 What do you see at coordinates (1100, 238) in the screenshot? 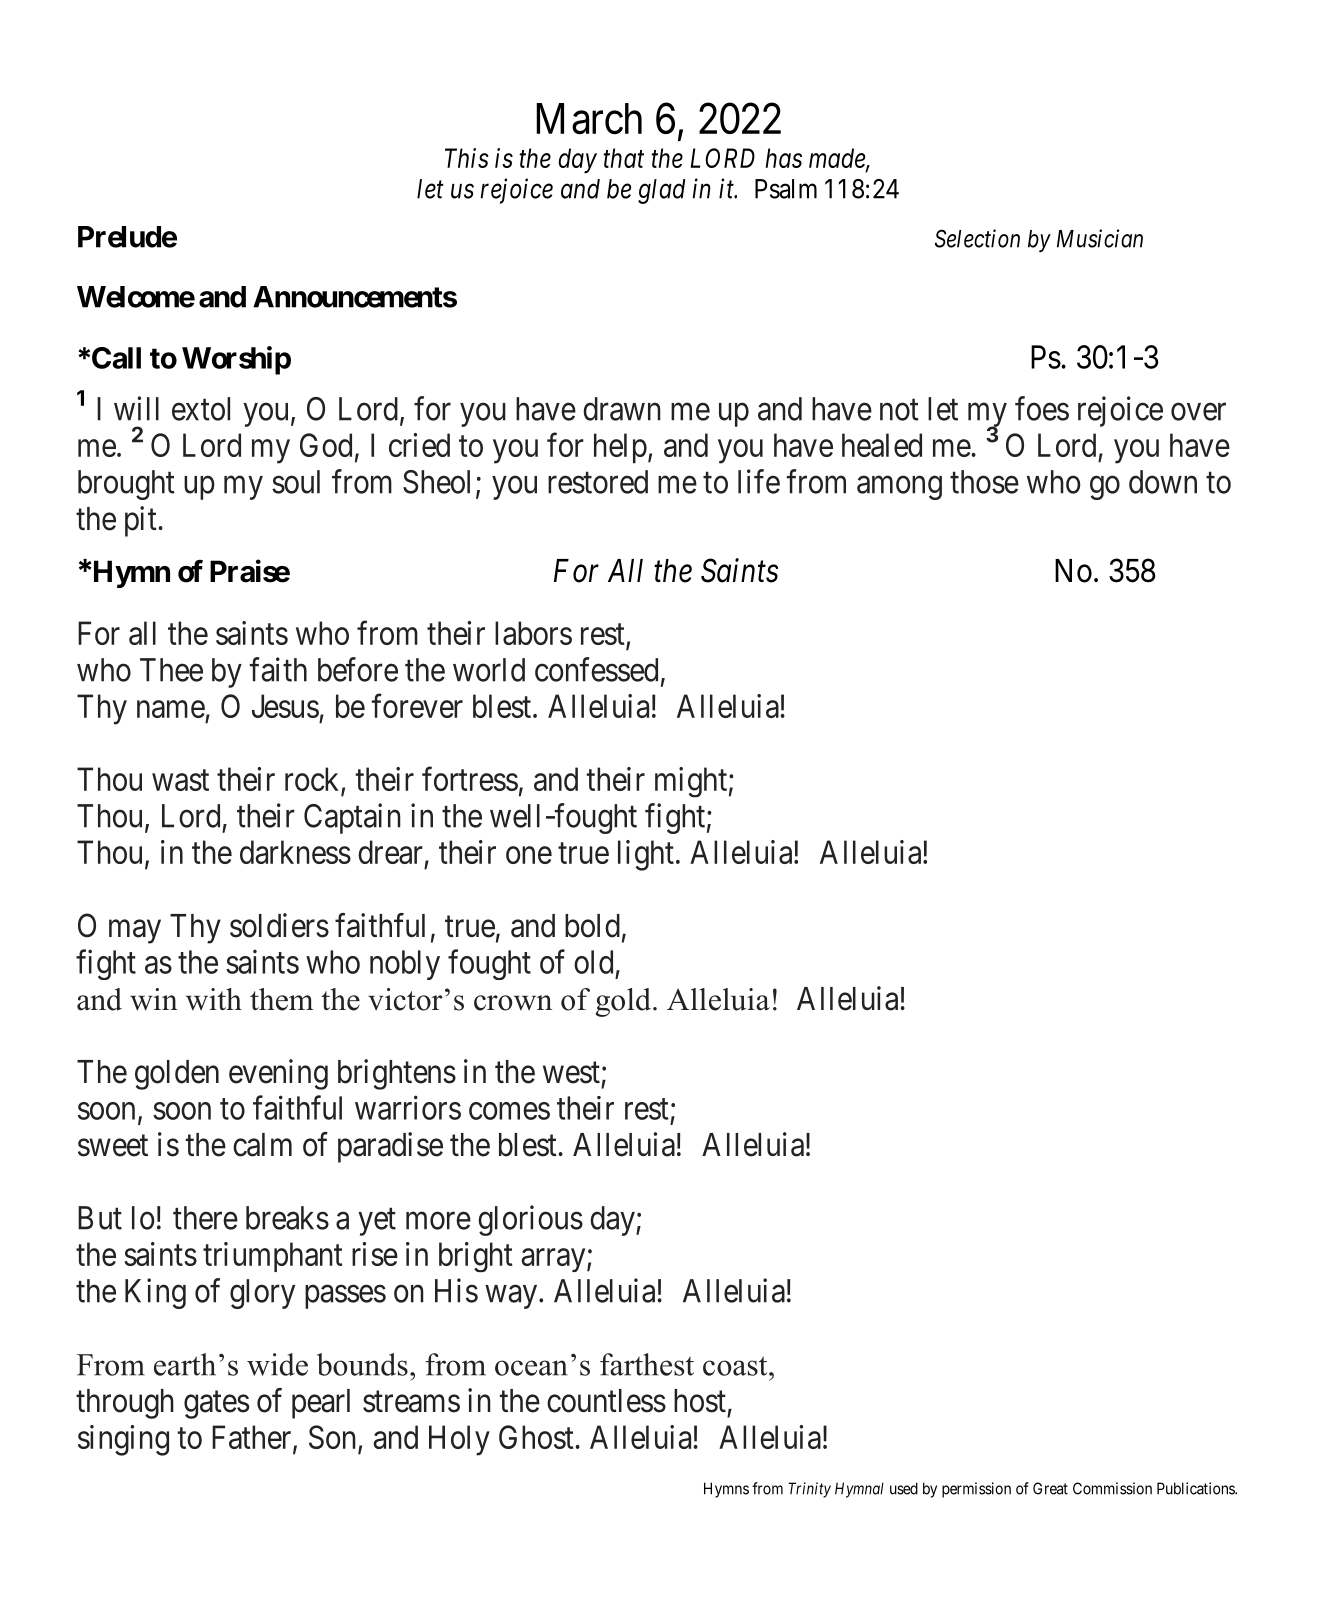
I see `Musician` at bounding box center [1100, 238].
